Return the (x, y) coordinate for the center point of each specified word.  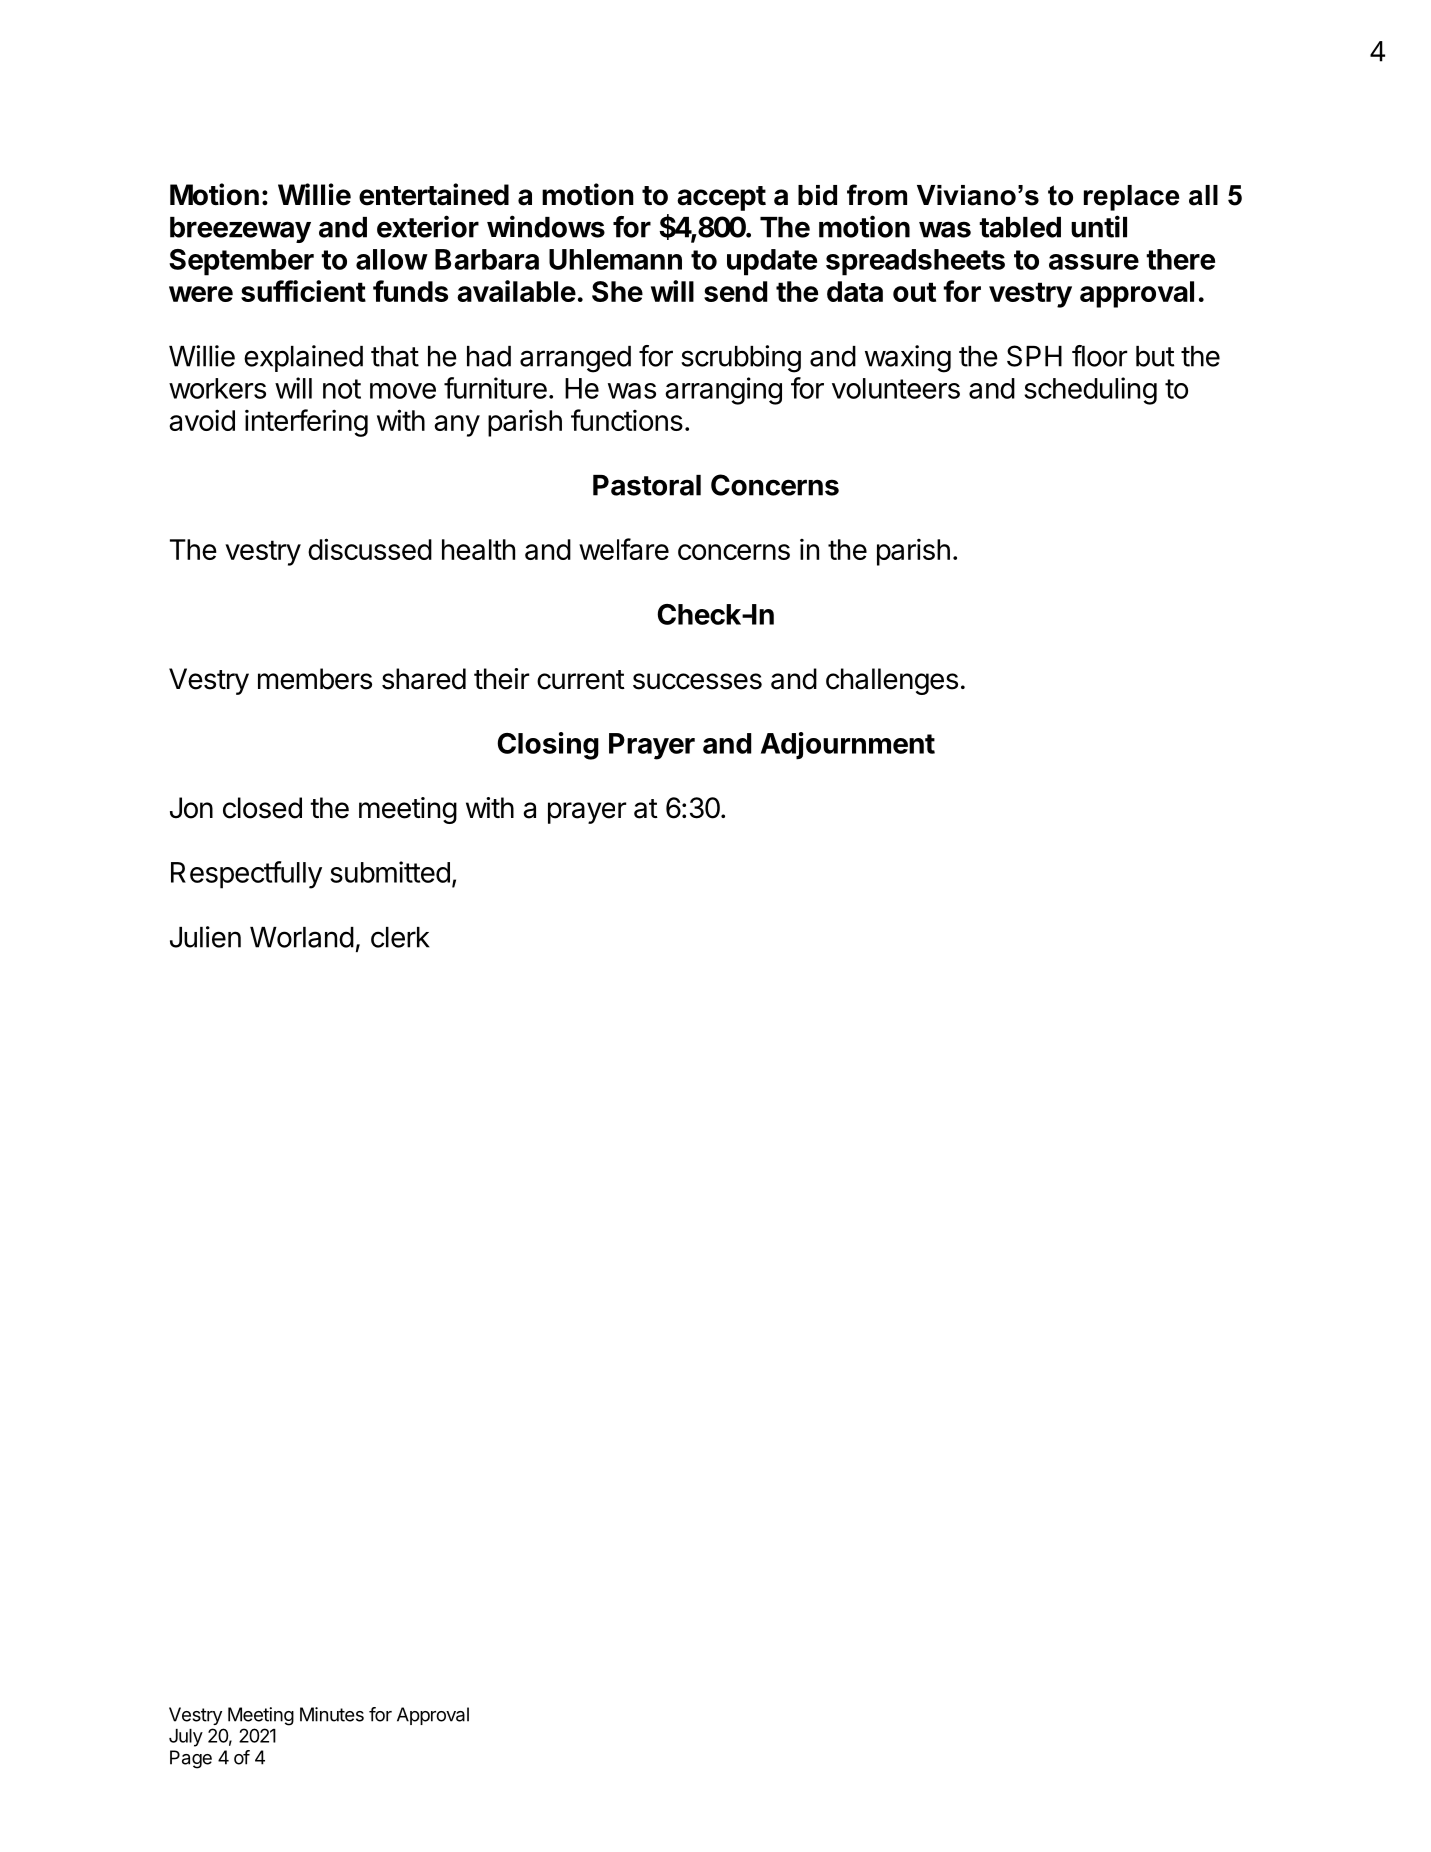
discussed (370, 549)
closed (262, 808)
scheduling (1090, 391)
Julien (205, 937)
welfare (624, 549)
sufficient (303, 291)
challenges (892, 681)
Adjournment (848, 746)
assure (1094, 262)
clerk (400, 937)
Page (191, 1759)
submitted (390, 872)
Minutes (332, 1714)
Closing (548, 746)
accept (721, 198)
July (186, 1738)
